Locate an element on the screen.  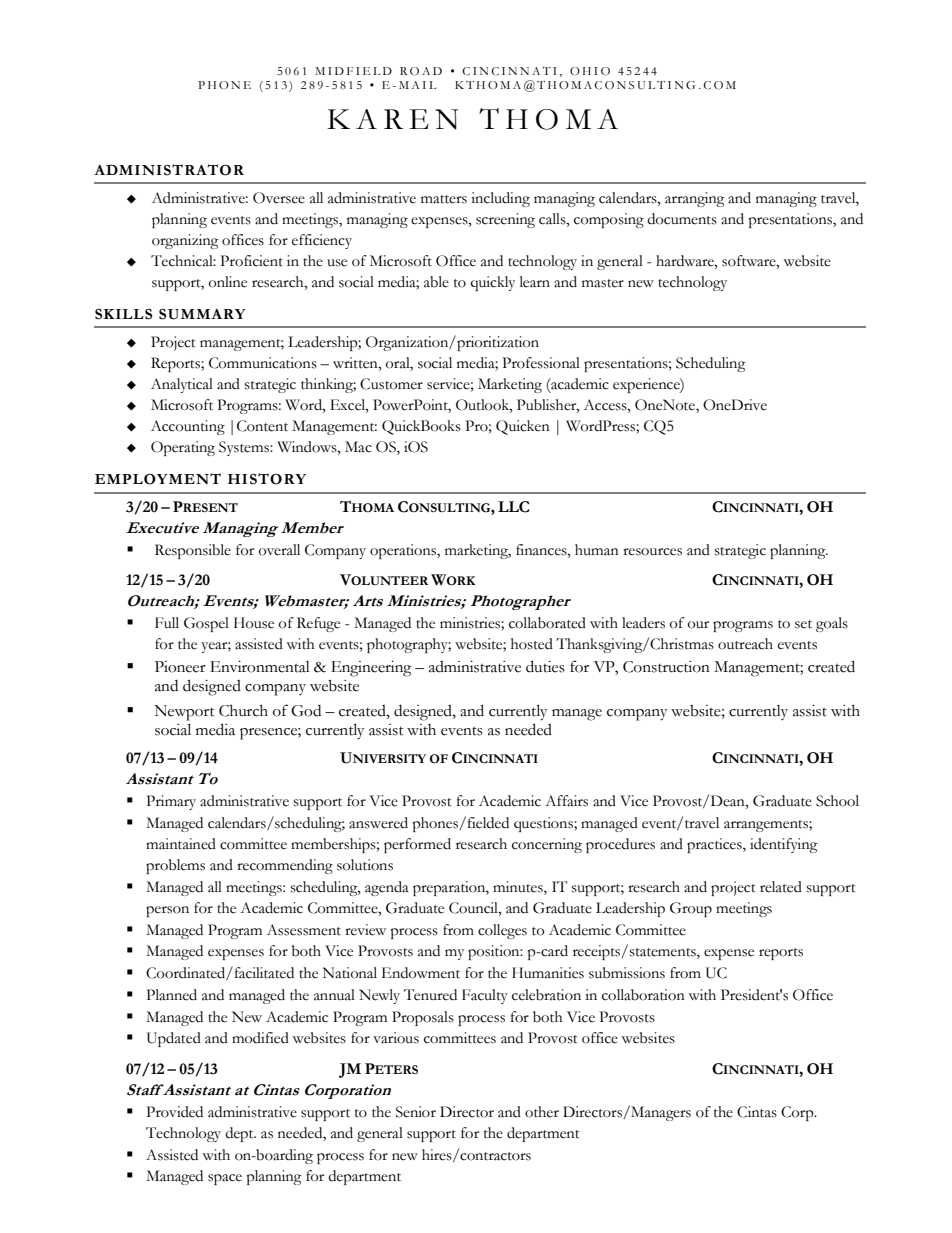
Pioneer is located at coordinates (180, 667).
